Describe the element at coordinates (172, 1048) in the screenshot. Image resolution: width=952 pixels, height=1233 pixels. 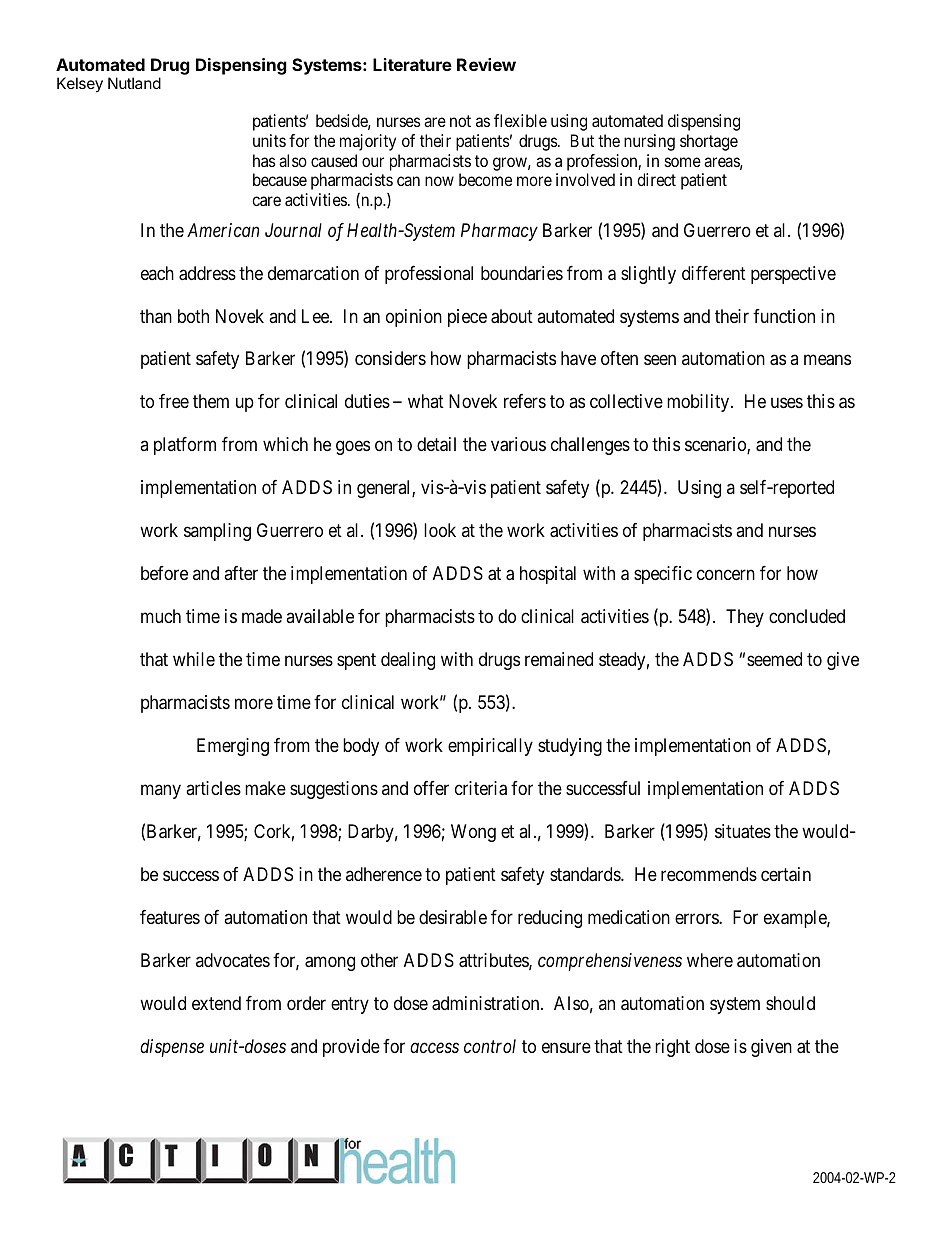
I see `dispense` at that location.
